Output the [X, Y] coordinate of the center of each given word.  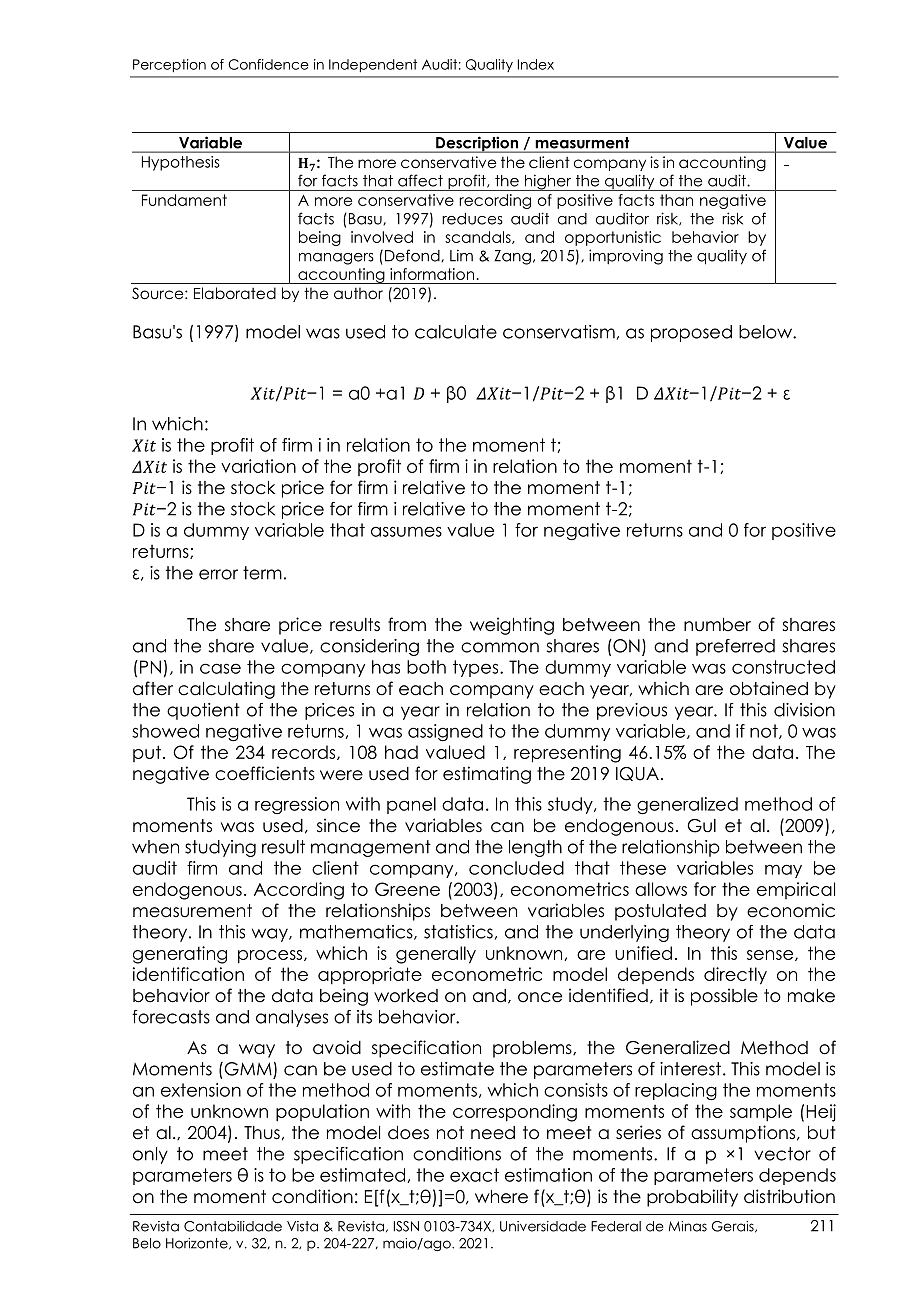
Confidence [268, 64]
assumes [406, 531]
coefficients [265, 773]
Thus [262, 1133]
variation [258, 466]
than [676, 200]
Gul [701, 826]
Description [477, 144]
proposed [691, 333]
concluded [516, 868]
